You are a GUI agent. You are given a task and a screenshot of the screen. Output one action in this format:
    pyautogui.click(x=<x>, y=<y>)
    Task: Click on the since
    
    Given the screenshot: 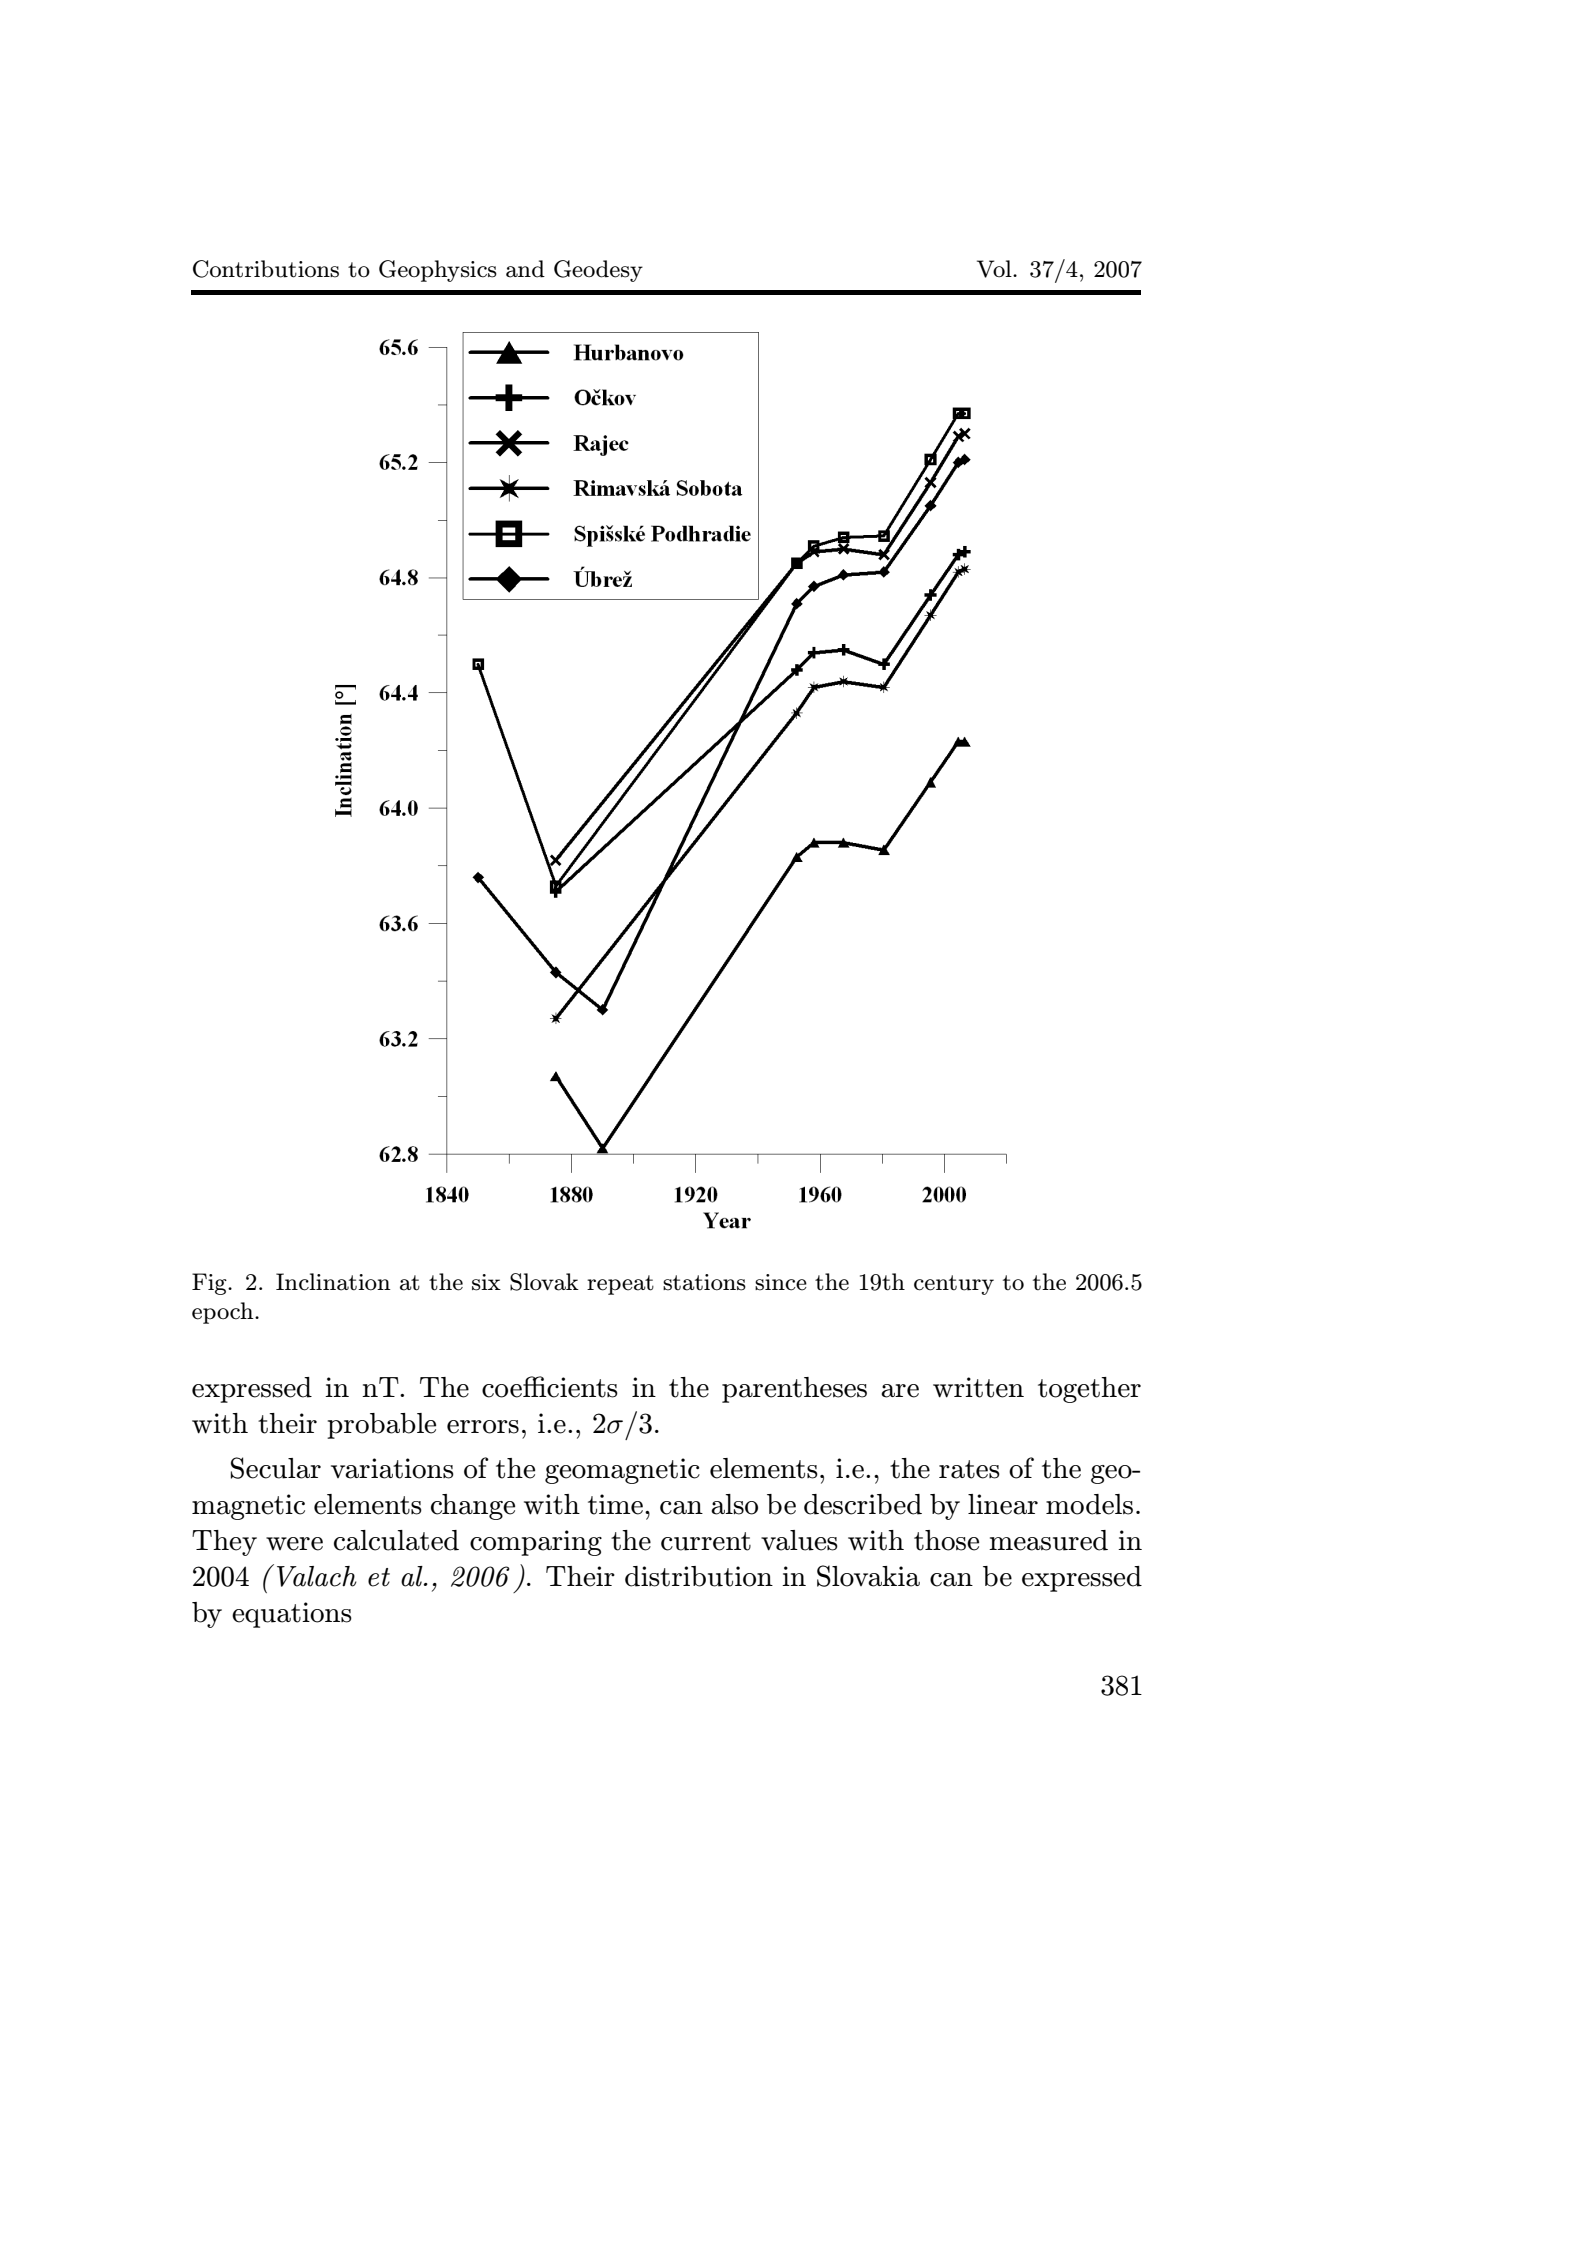 What is the action you would take?
    pyautogui.click(x=781, y=1282)
